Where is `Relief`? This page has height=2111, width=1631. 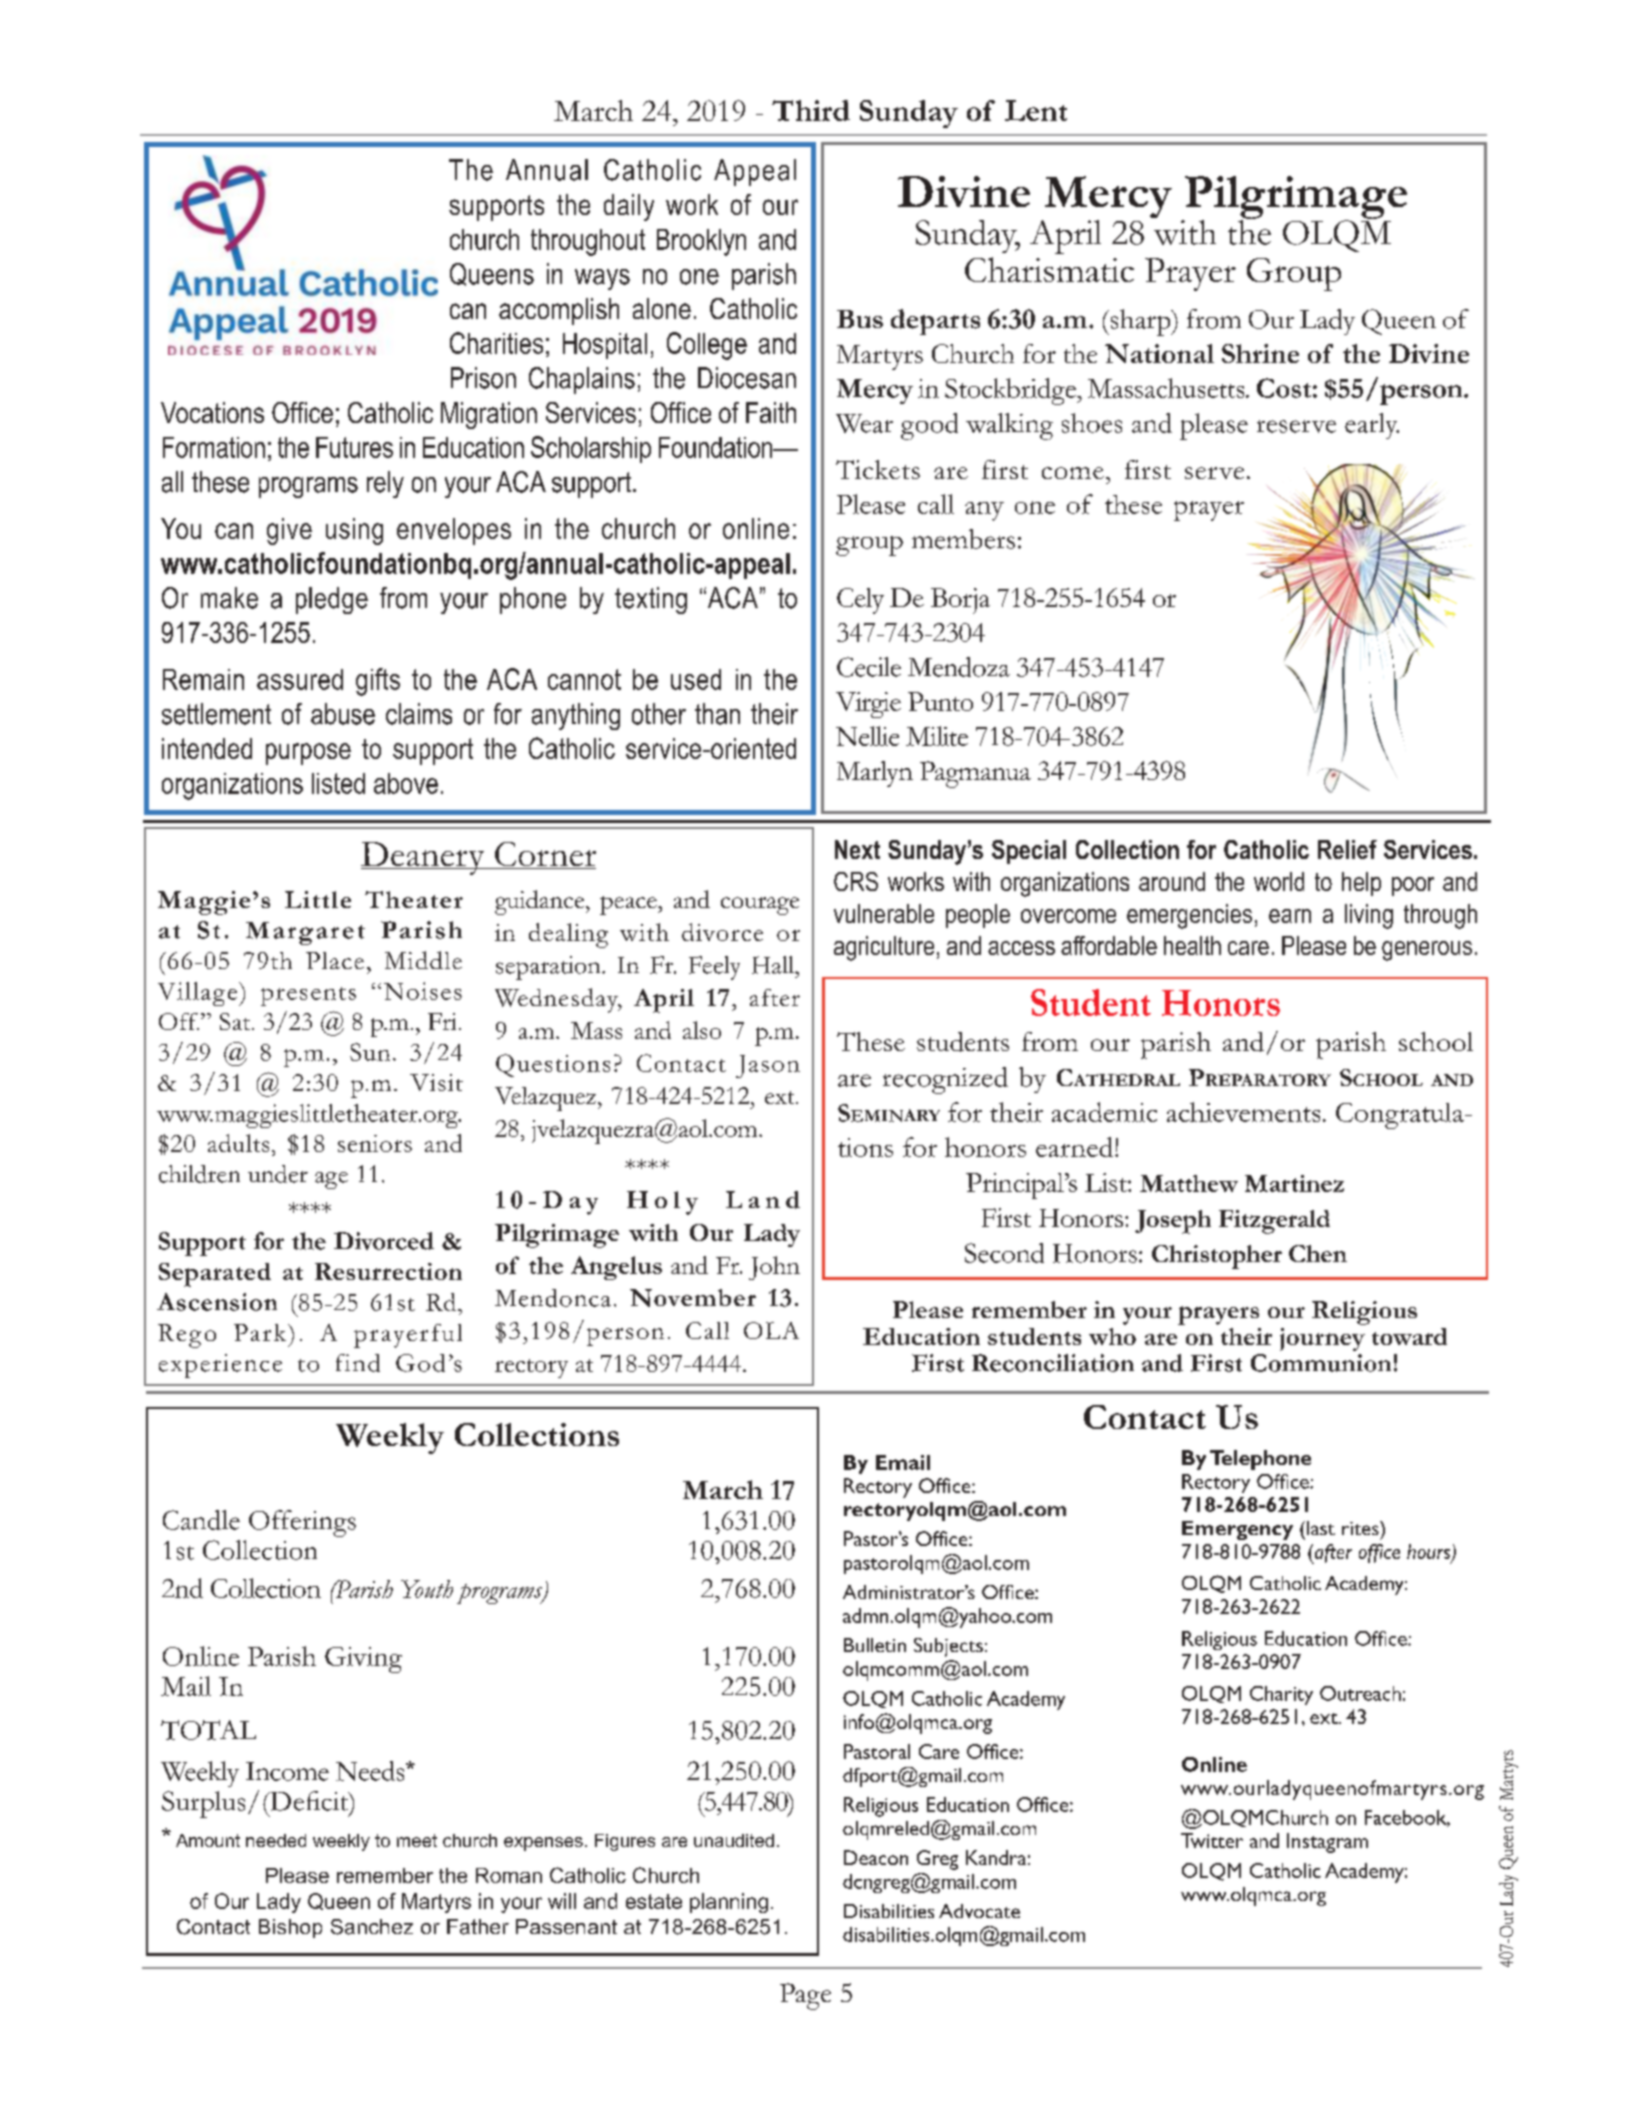
Relief is located at coordinates (1347, 849).
